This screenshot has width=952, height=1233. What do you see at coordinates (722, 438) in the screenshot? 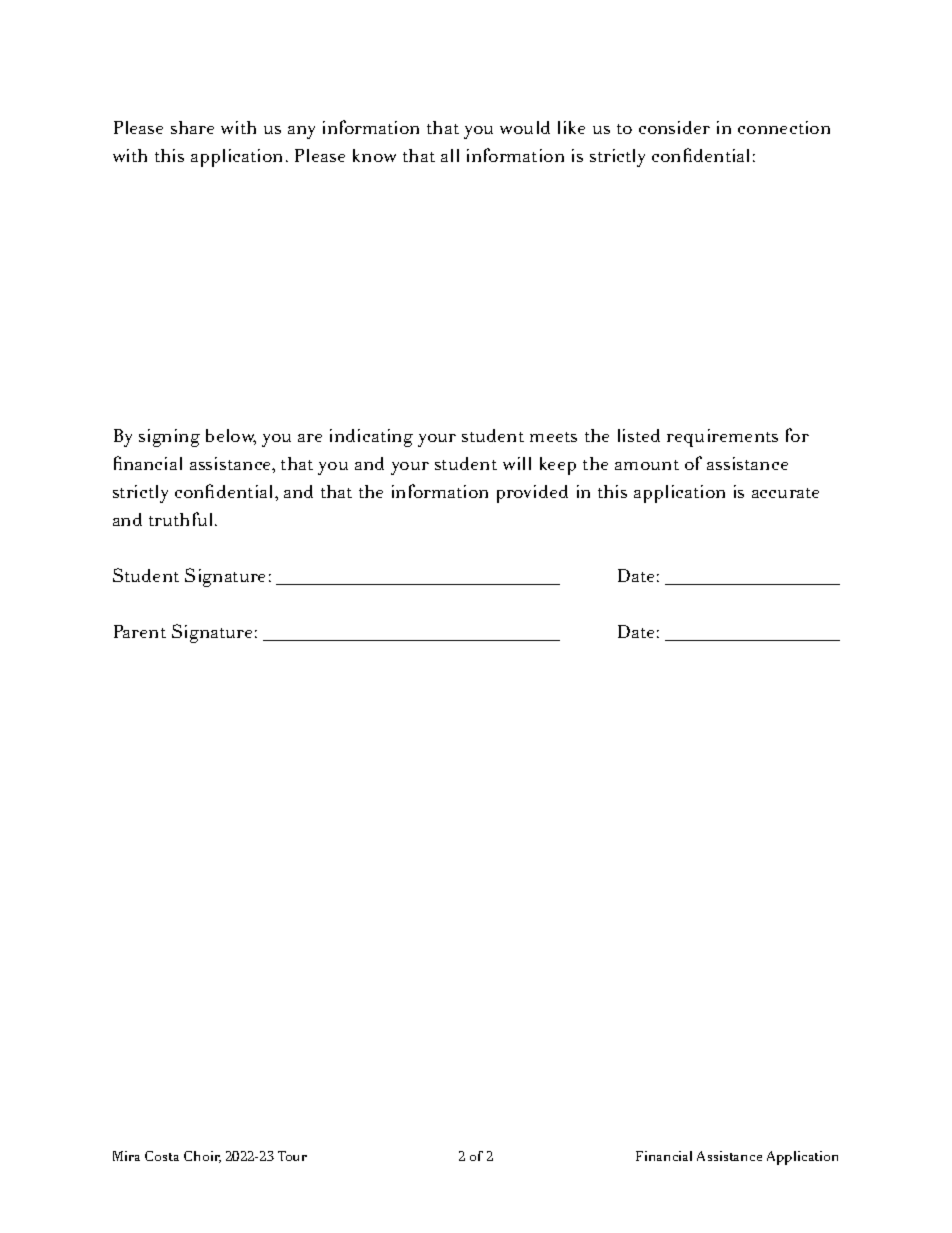
I see `requirements` at bounding box center [722, 438].
